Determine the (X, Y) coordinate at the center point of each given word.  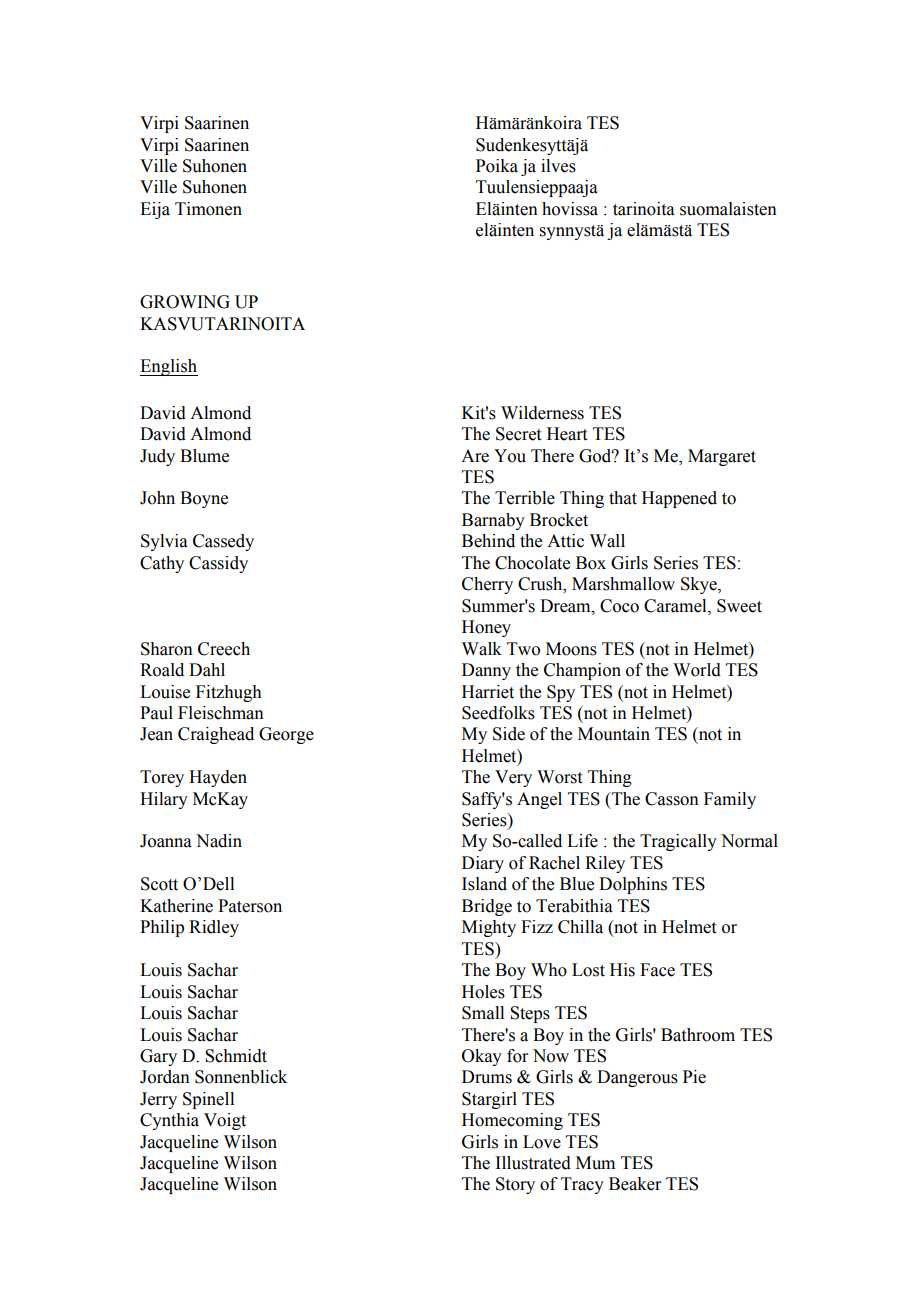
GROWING (185, 302)
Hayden (218, 778)
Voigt (225, 1121)
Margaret (722, 457)
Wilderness (542, 413)
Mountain (614, 734)
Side (509, 734)
